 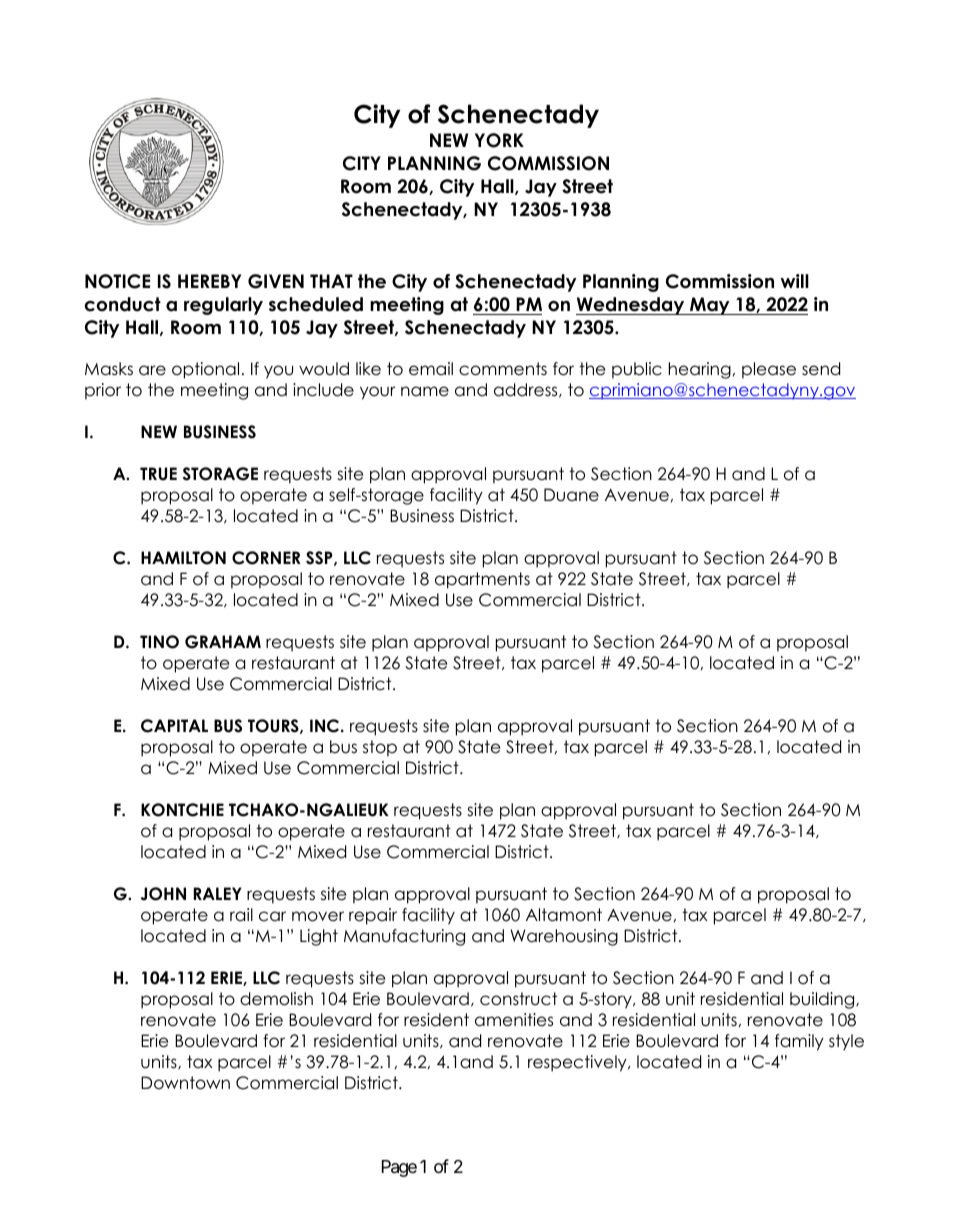 I want to click on Downtown, so click(x=185, y=1083).
